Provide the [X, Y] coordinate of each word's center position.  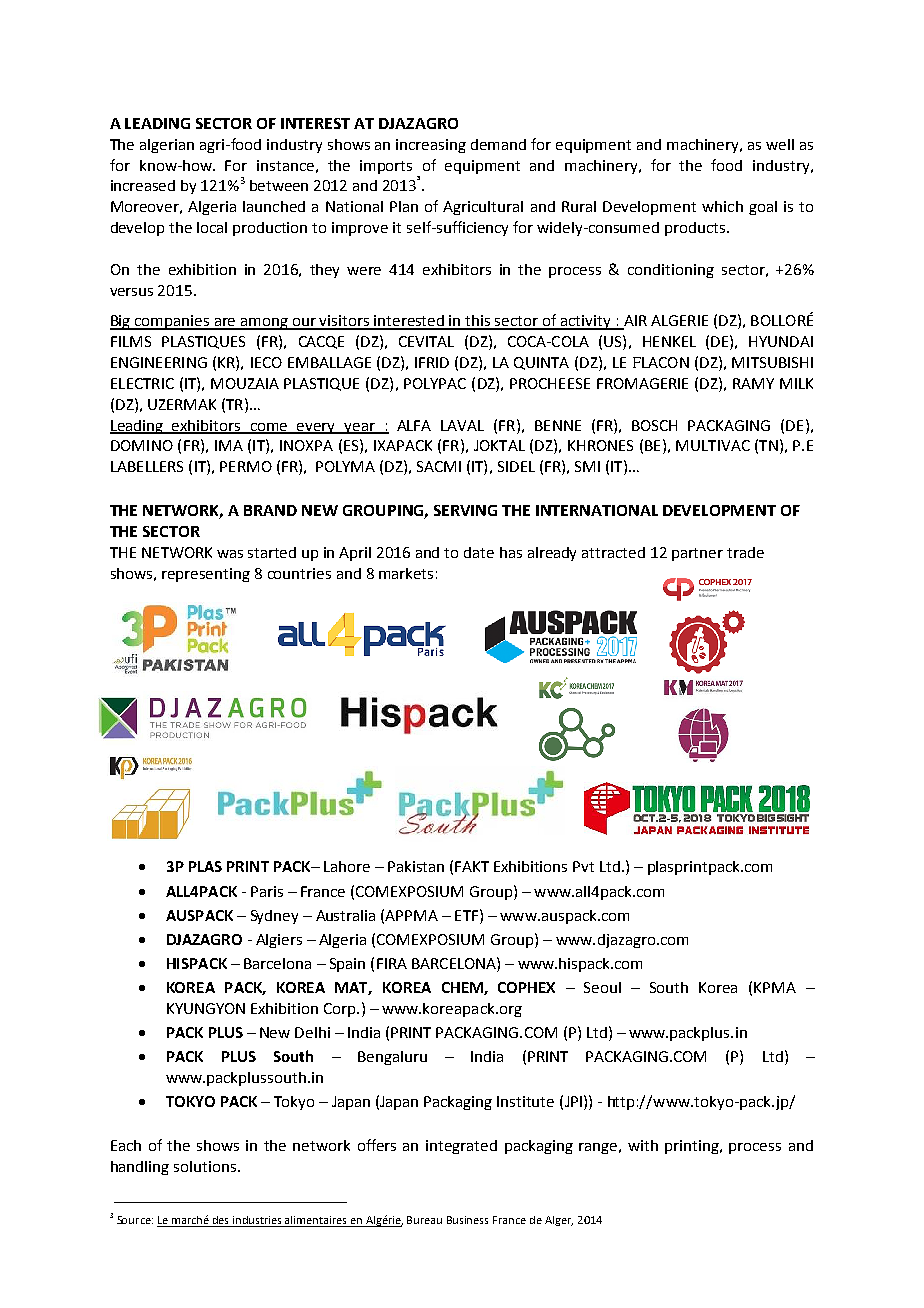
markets [406, 573]
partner [697, 554]
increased [143, 185]
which [722, 206]
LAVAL [462, 425]
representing [206, 575]
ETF [468, 915]
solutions [206, 1166]
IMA [229, 445]
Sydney [274, 917]
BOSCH [654, 425]
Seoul [602, 987]
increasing [431, 146]
